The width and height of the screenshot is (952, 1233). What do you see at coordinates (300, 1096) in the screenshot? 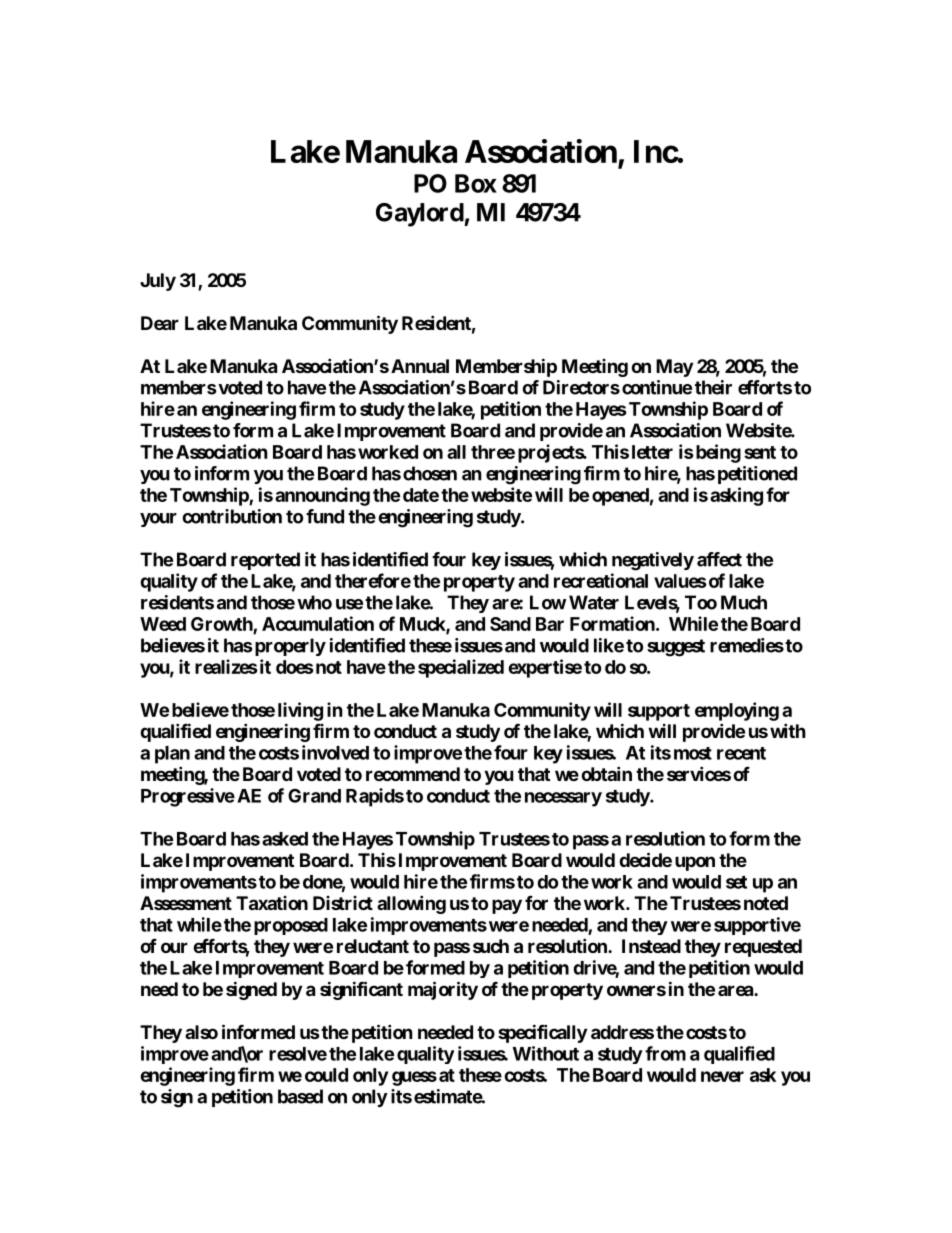
I see `based` at bounding box center [300, 1096].
